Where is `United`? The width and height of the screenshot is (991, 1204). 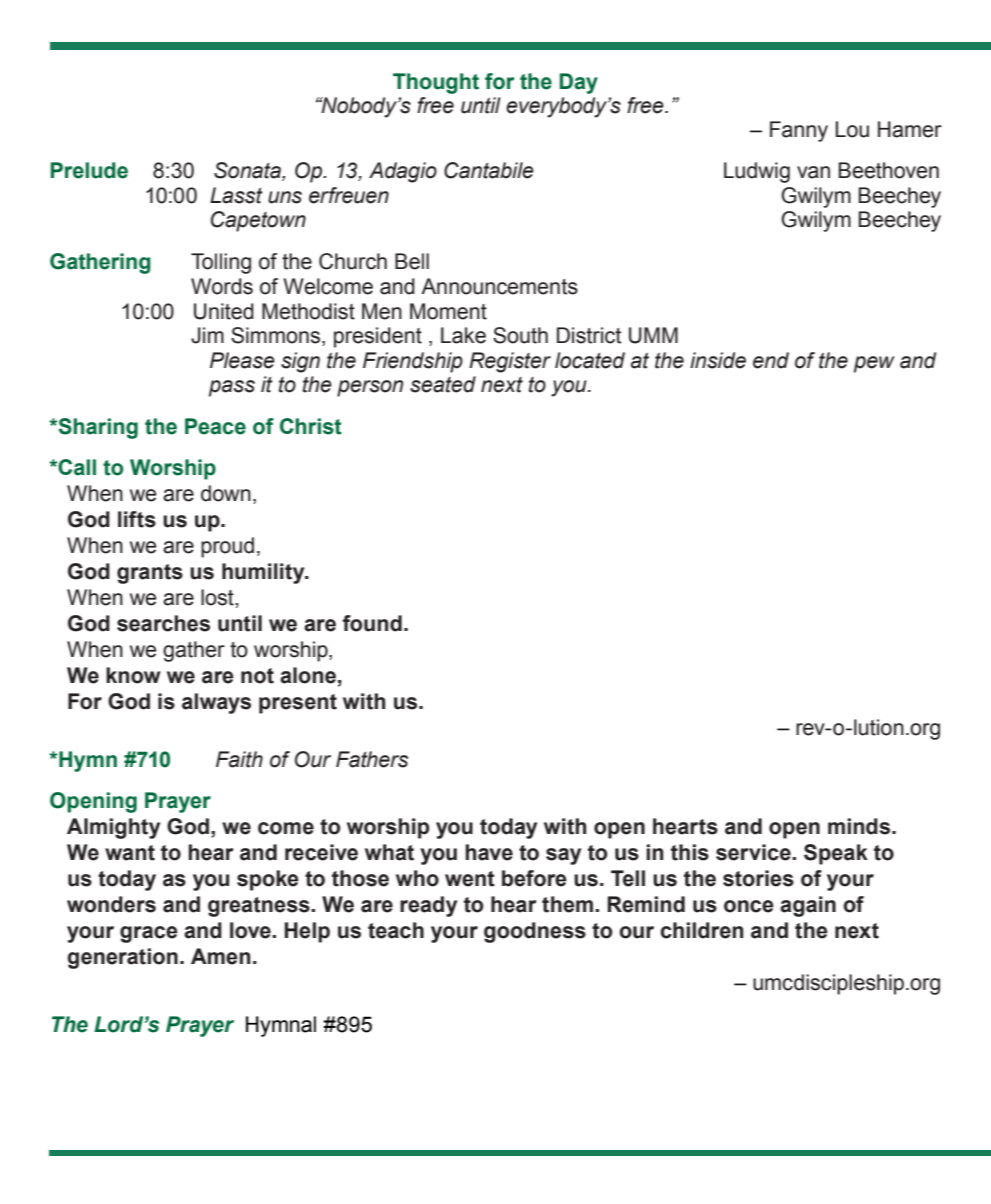
United is located at coordinates (224, 311).
